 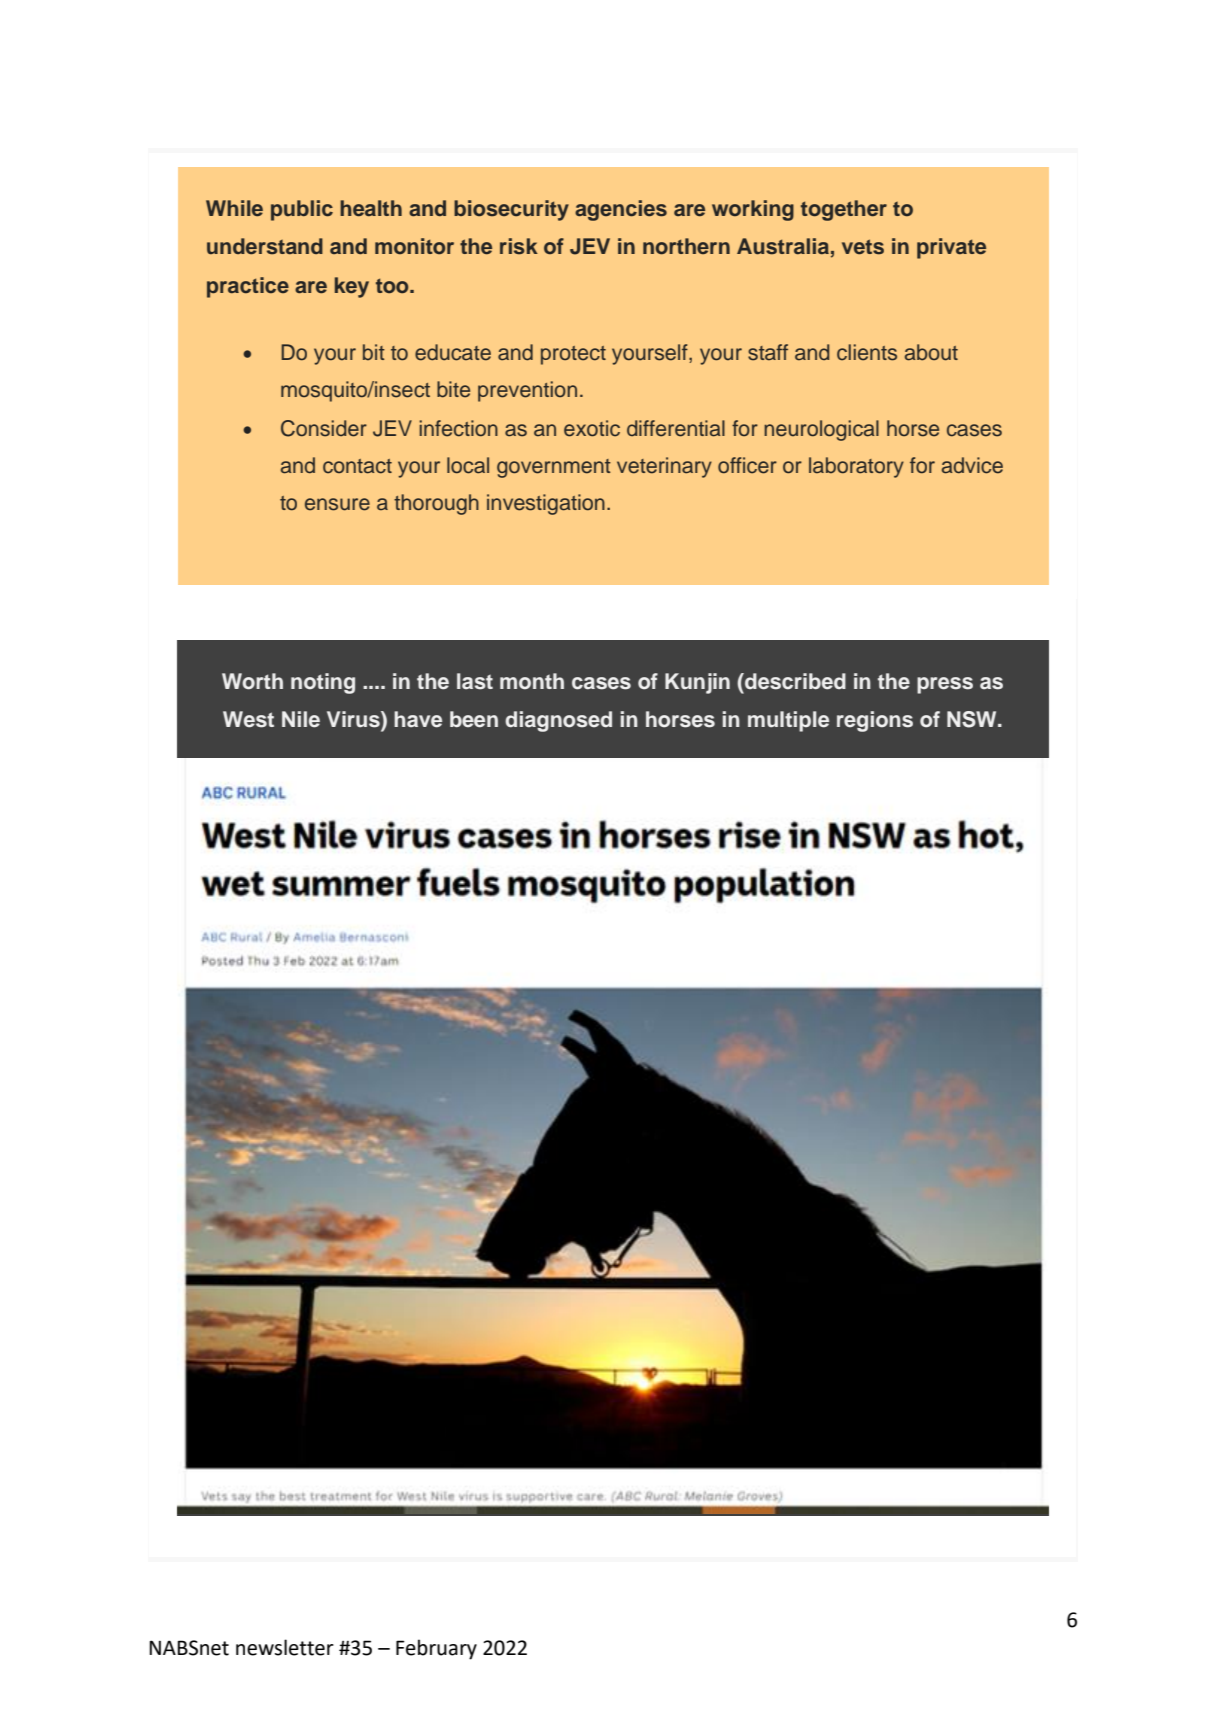 What do you see at coordinates (875, 721) in the screenshot?
I see `regions` at bounding box center [875, 721].
